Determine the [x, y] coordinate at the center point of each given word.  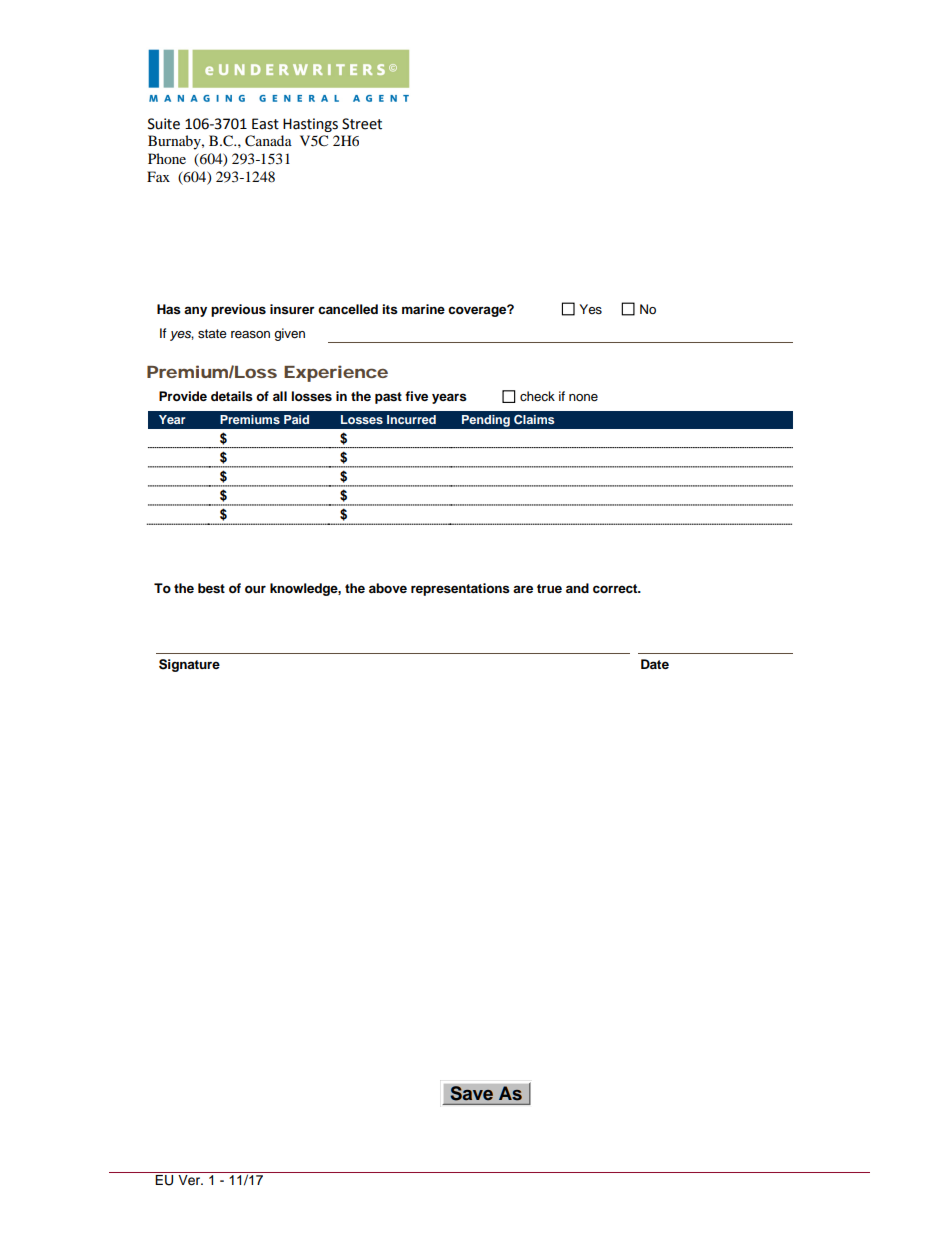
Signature [189, 665]
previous [238, 310]
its [390, 309]
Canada [268, 141]
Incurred [411, 419]
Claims [534, 420]
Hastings [310, 125]
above [388, 588]
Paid [296, 419]
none [583, 397]
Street [362, 124]
